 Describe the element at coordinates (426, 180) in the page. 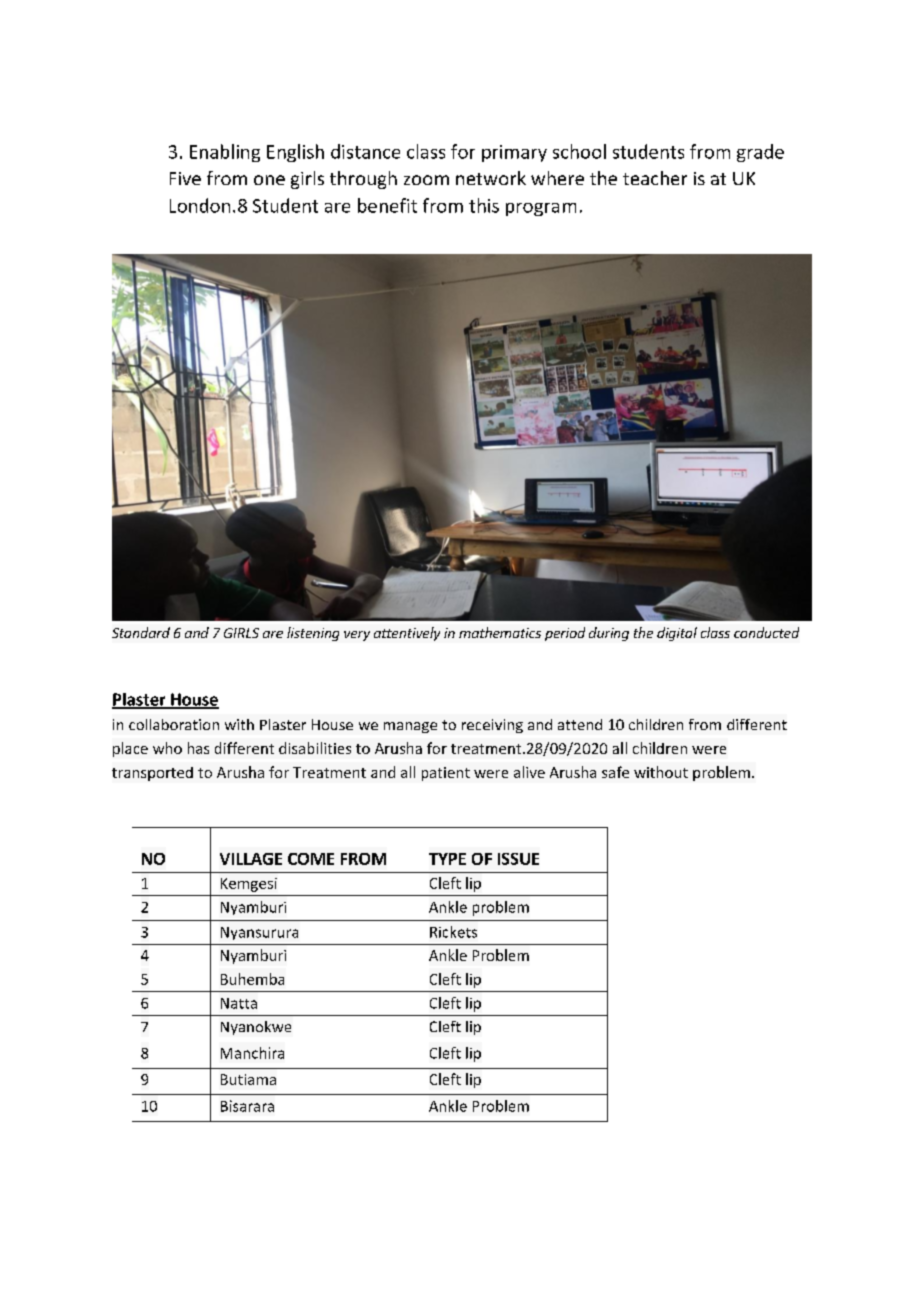

I see `zoom` at that location.
